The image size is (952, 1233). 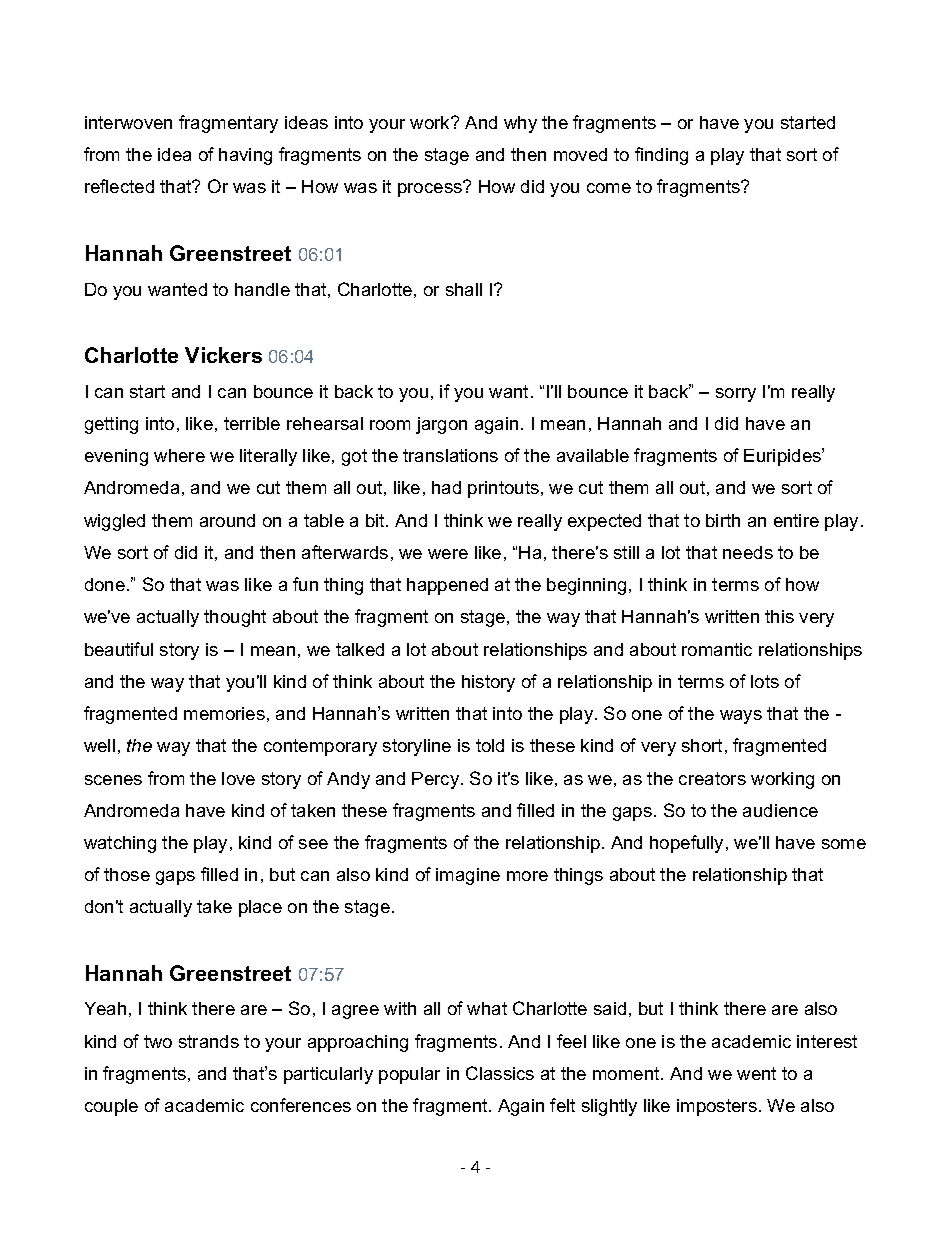 I want to click on finding, so click(x=661, y=156).
